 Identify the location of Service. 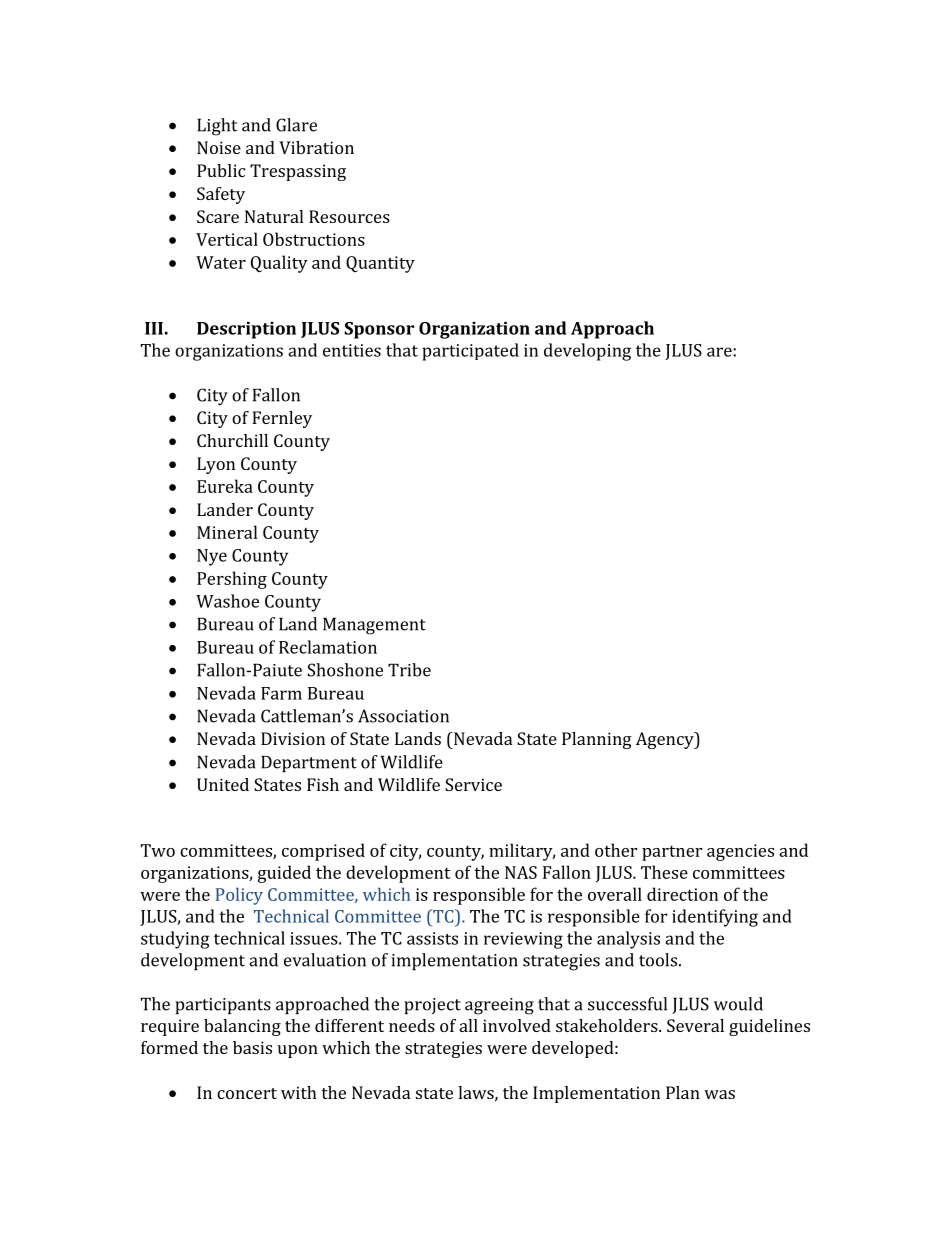
(473, 784).
